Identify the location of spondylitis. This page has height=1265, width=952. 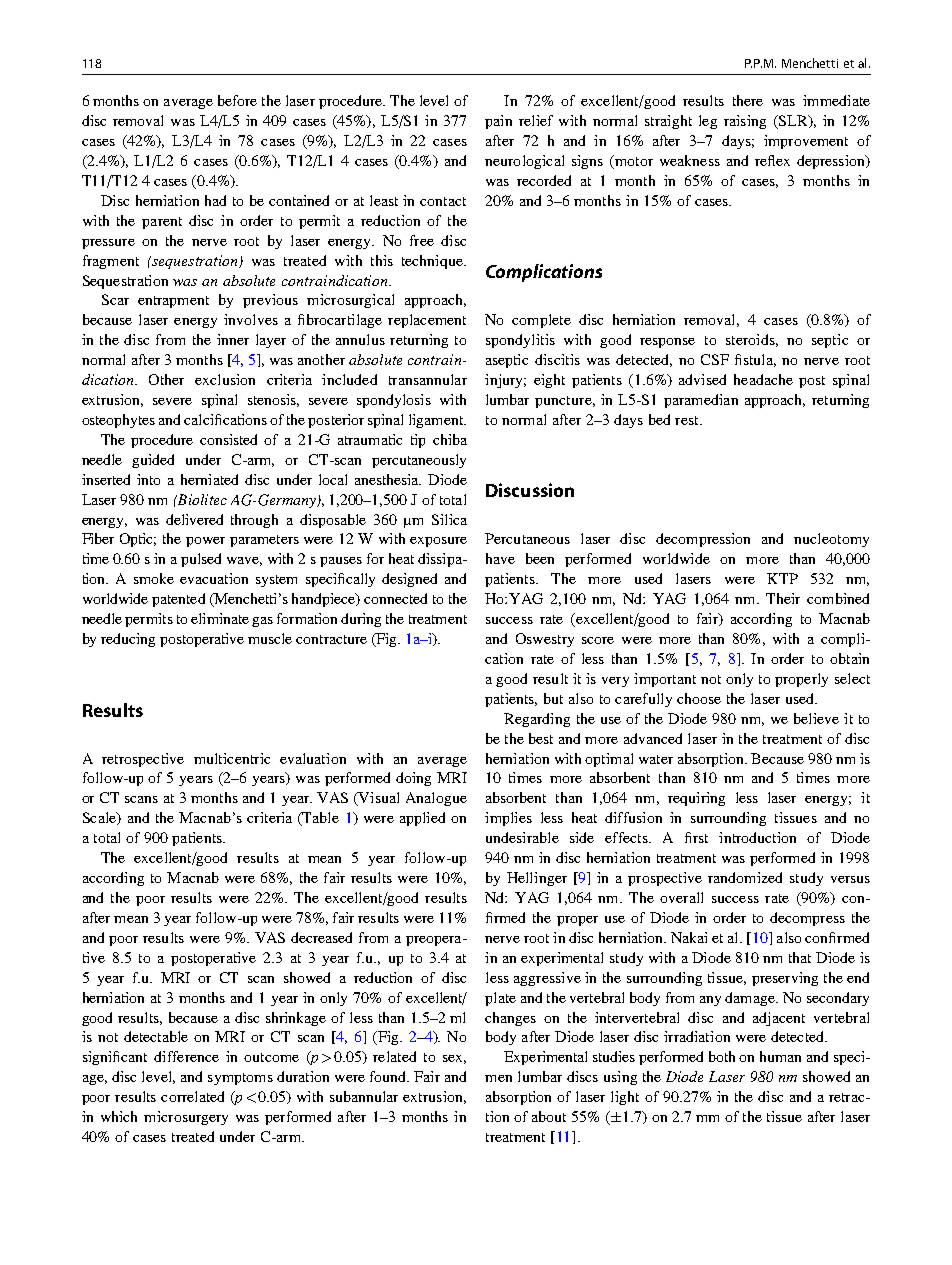
(520, 341).
